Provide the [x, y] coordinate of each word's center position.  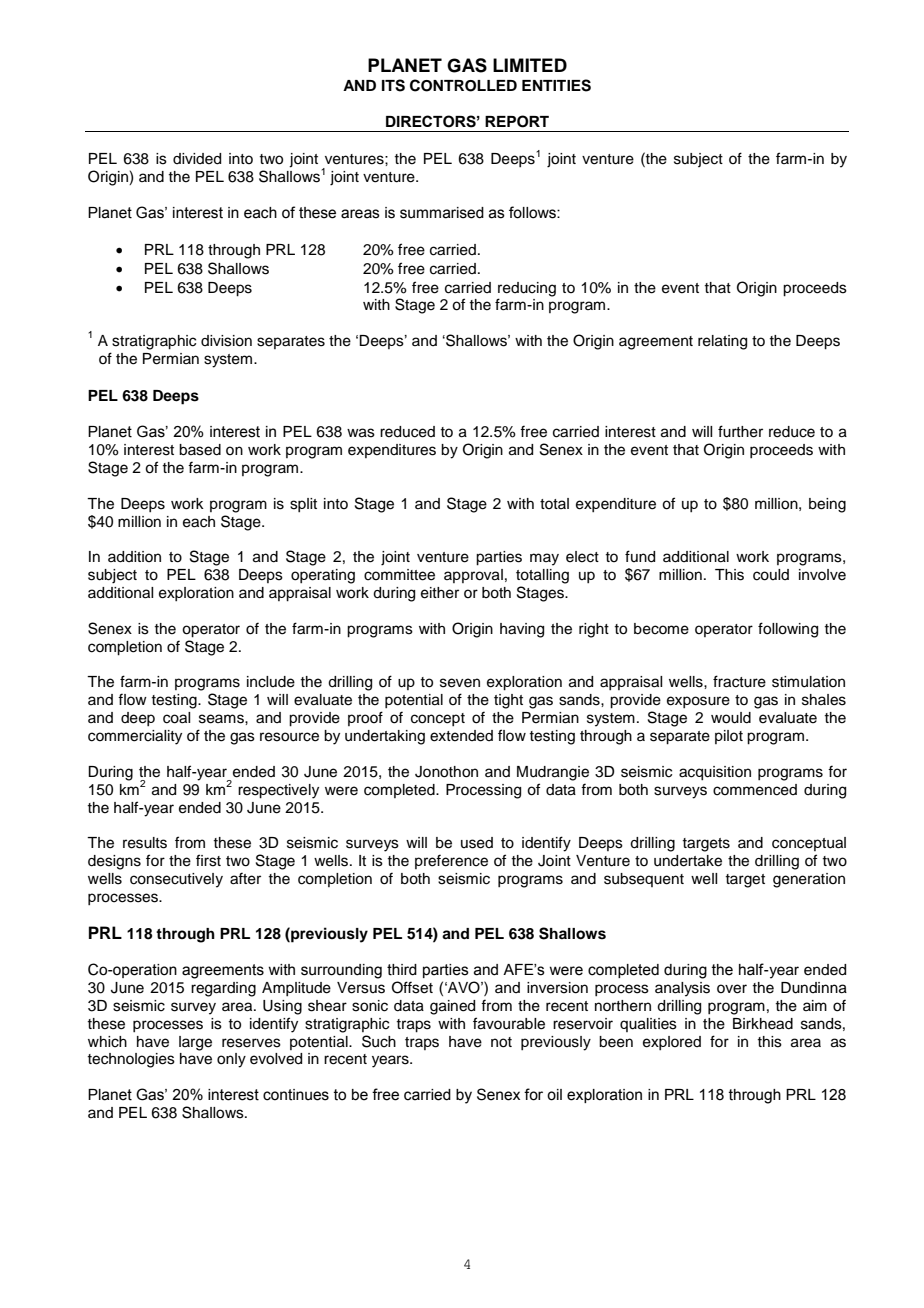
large [195, 1043]
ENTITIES [556, 85]
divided [197, 159]
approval [473, 576]
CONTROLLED [463, 85]
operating [323, 576]
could [771, 575]
